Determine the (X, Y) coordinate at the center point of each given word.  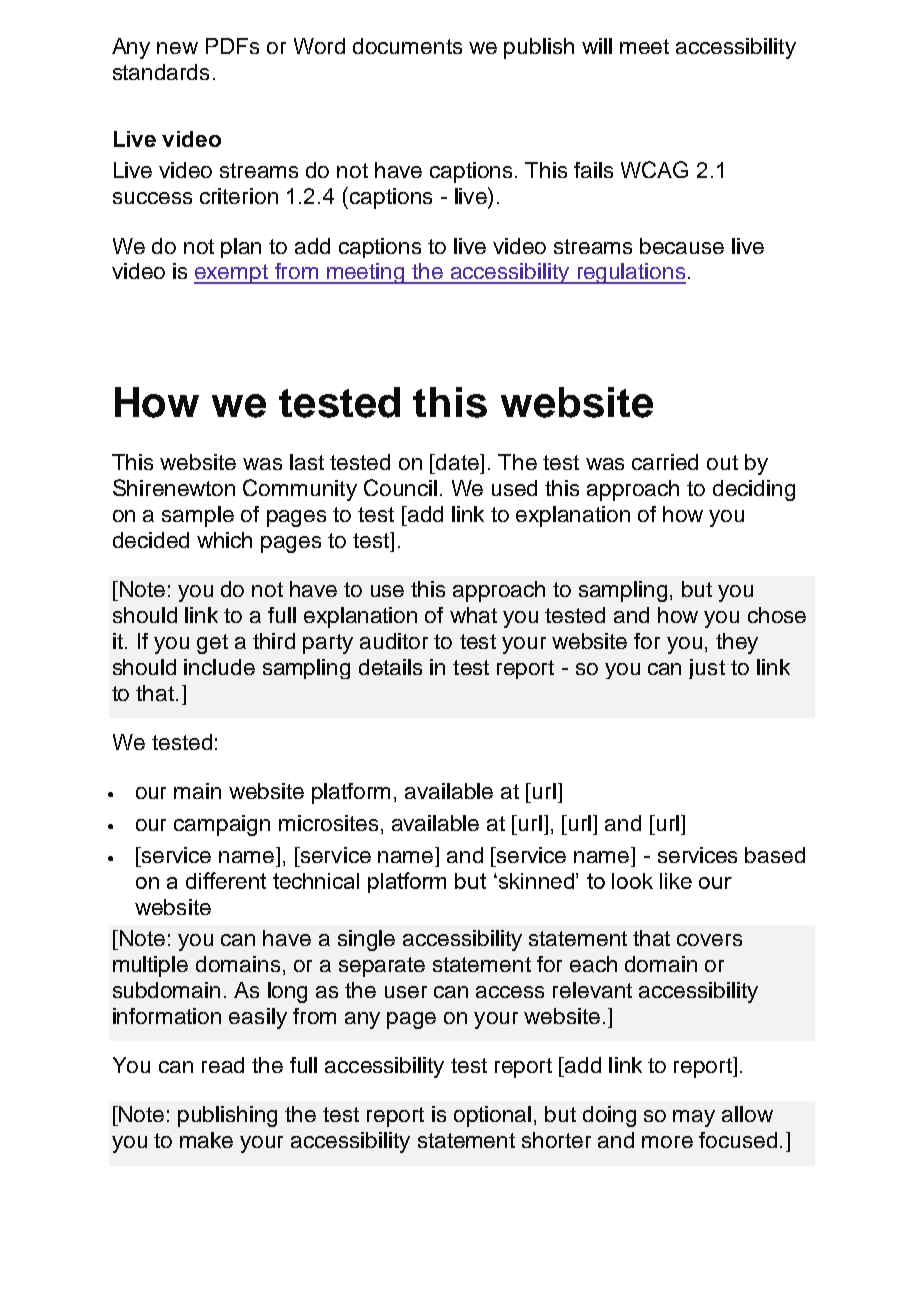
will (597, 46)
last (307, 462)
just (707, 669)
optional (492, 1116)
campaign (222, 825)
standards (161, 72)
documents (407, 46)
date (457, 462)
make (206, 1140)
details (390, 667)
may (694, 1118)
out (722, 462)
